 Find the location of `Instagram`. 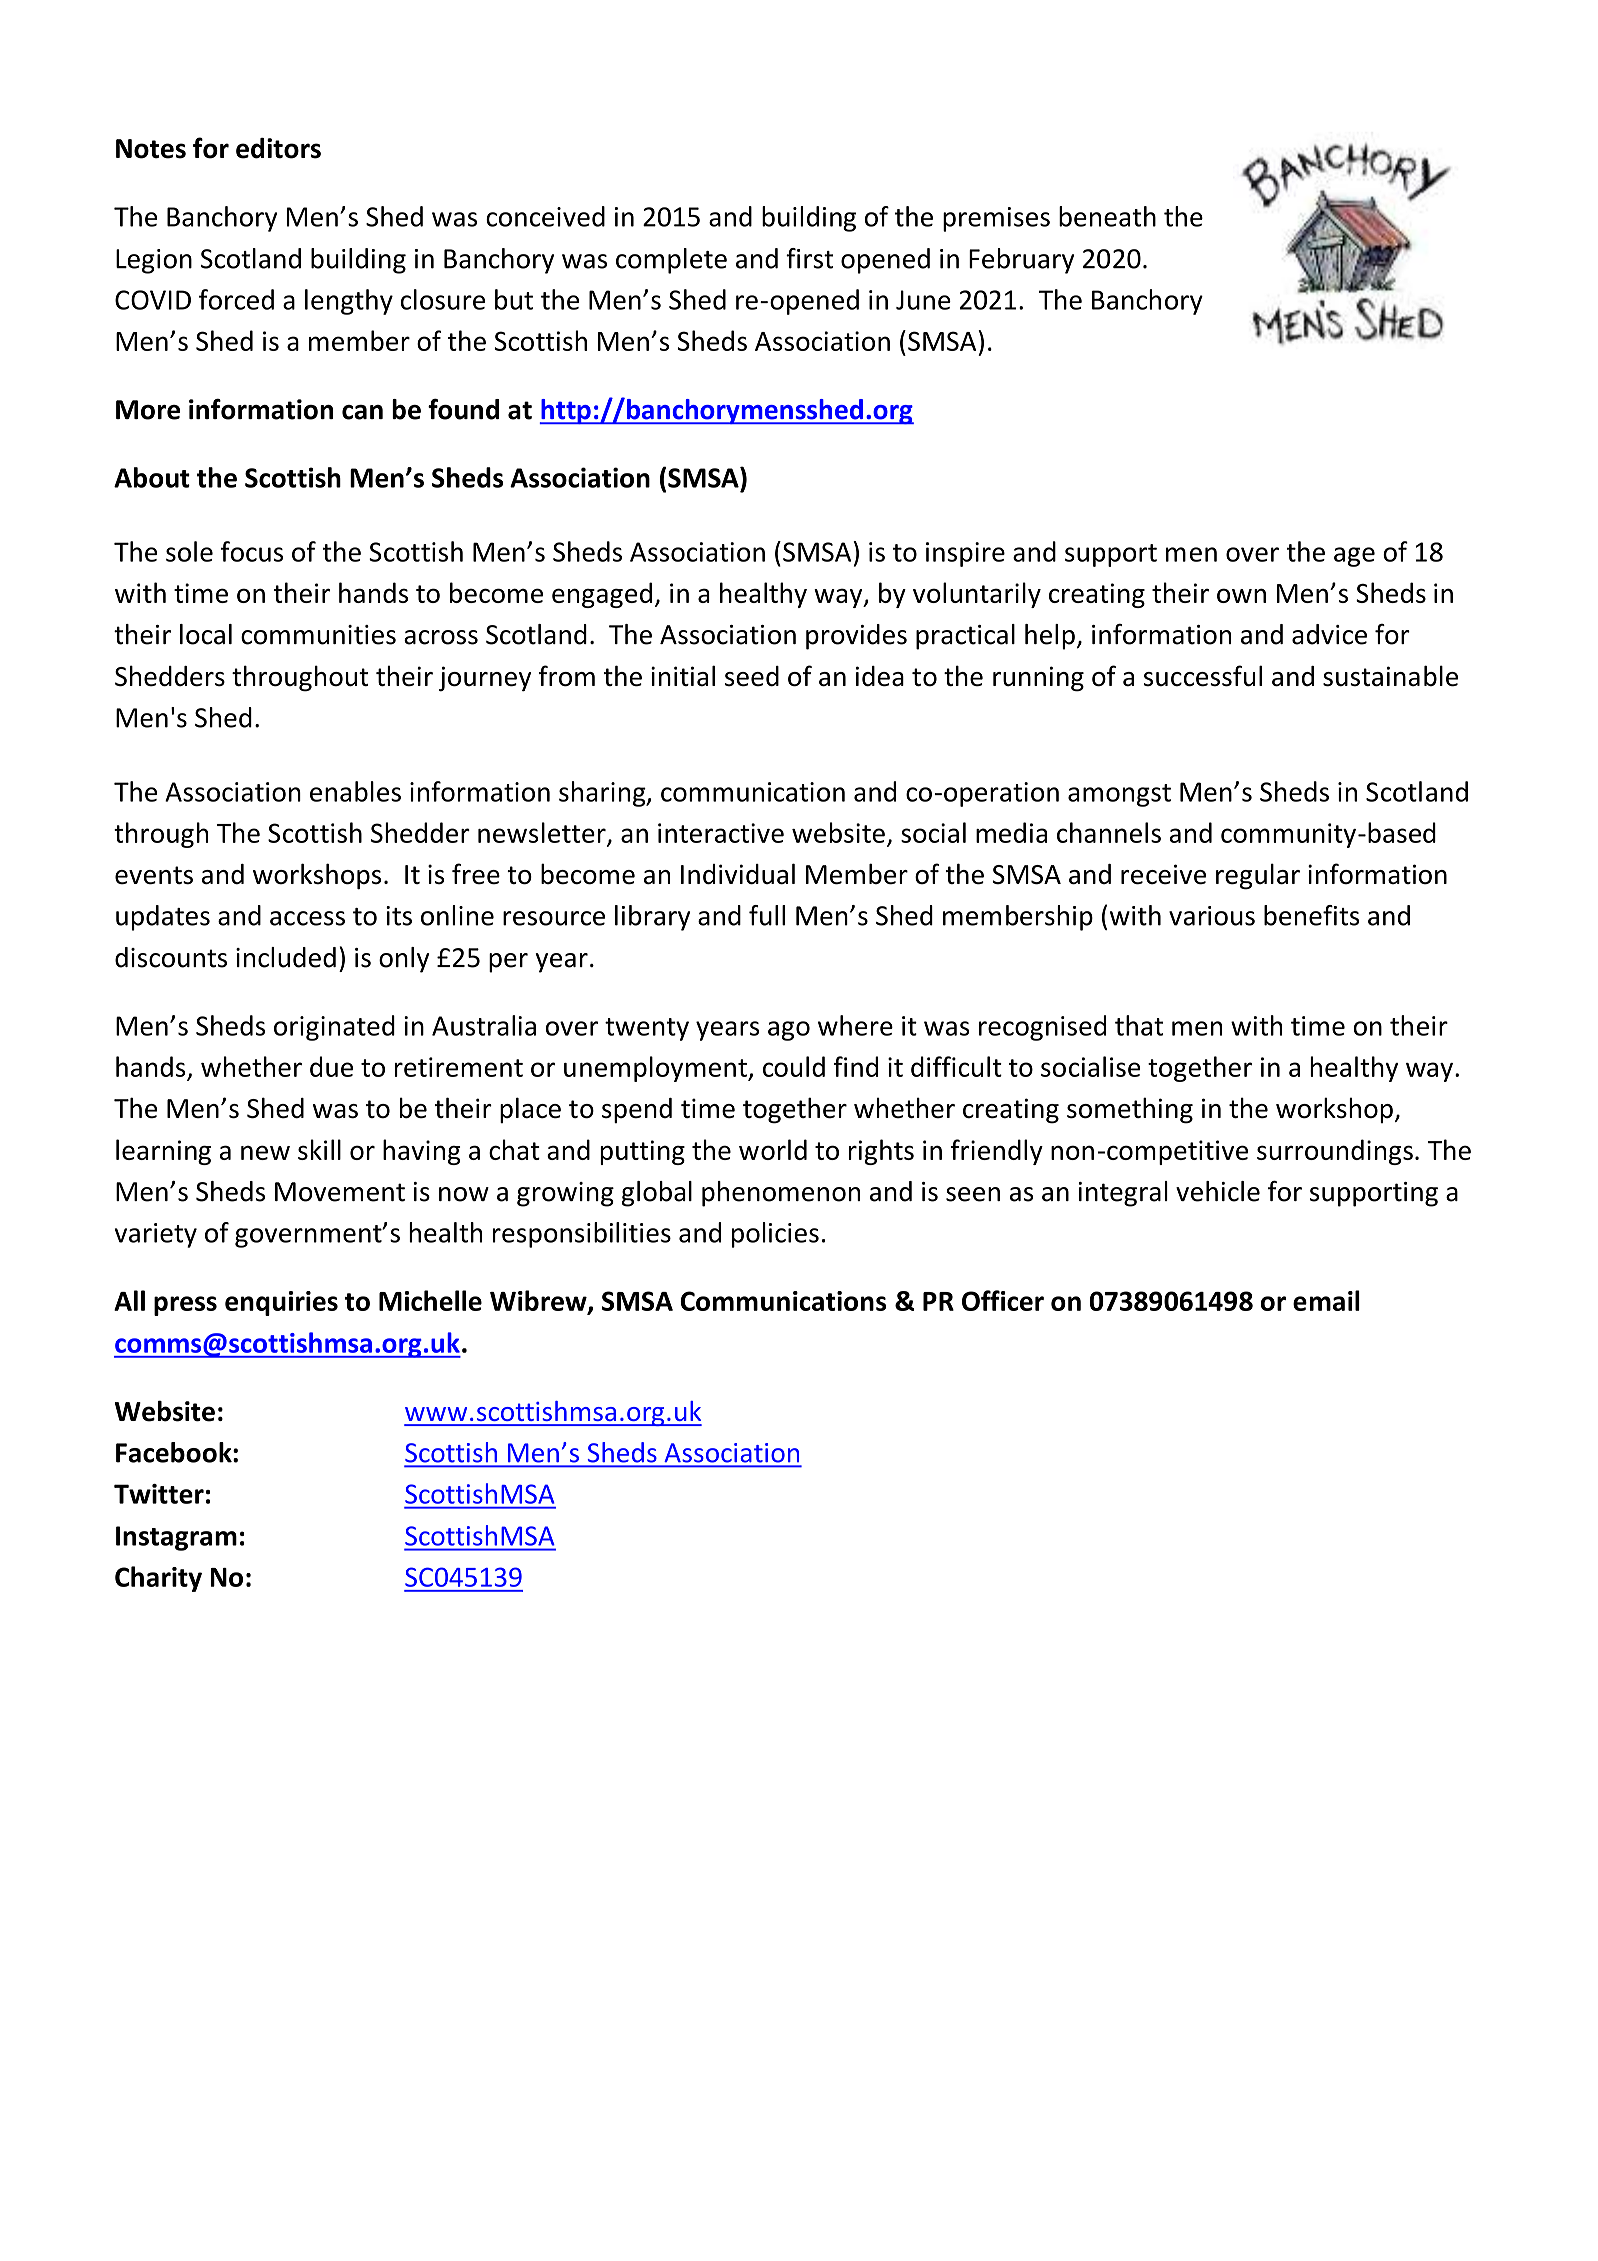

Instagram is located at coordinates (176, 1538).
